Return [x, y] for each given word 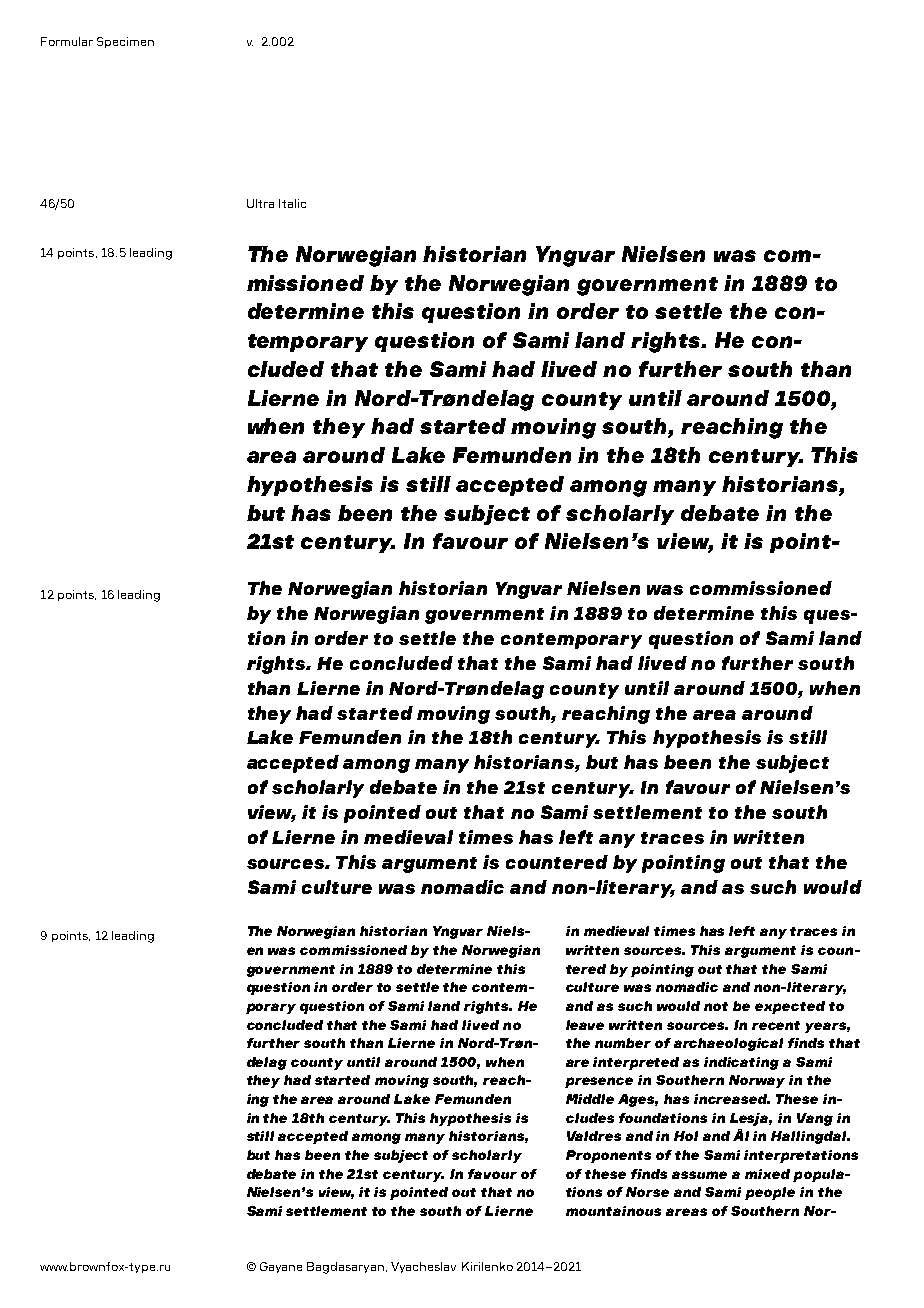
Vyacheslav [423, 1267]
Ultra [260, 203]
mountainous [613, 1211]
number [623, 1043]
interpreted [636, 1063]
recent [776, 1025]
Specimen [125, 42]
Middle [590, 1099]
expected [790, 1007]
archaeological [728, 1044]
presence [599, 1082]
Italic [292, 203]
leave [585, 1025]
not [716, 1006]
